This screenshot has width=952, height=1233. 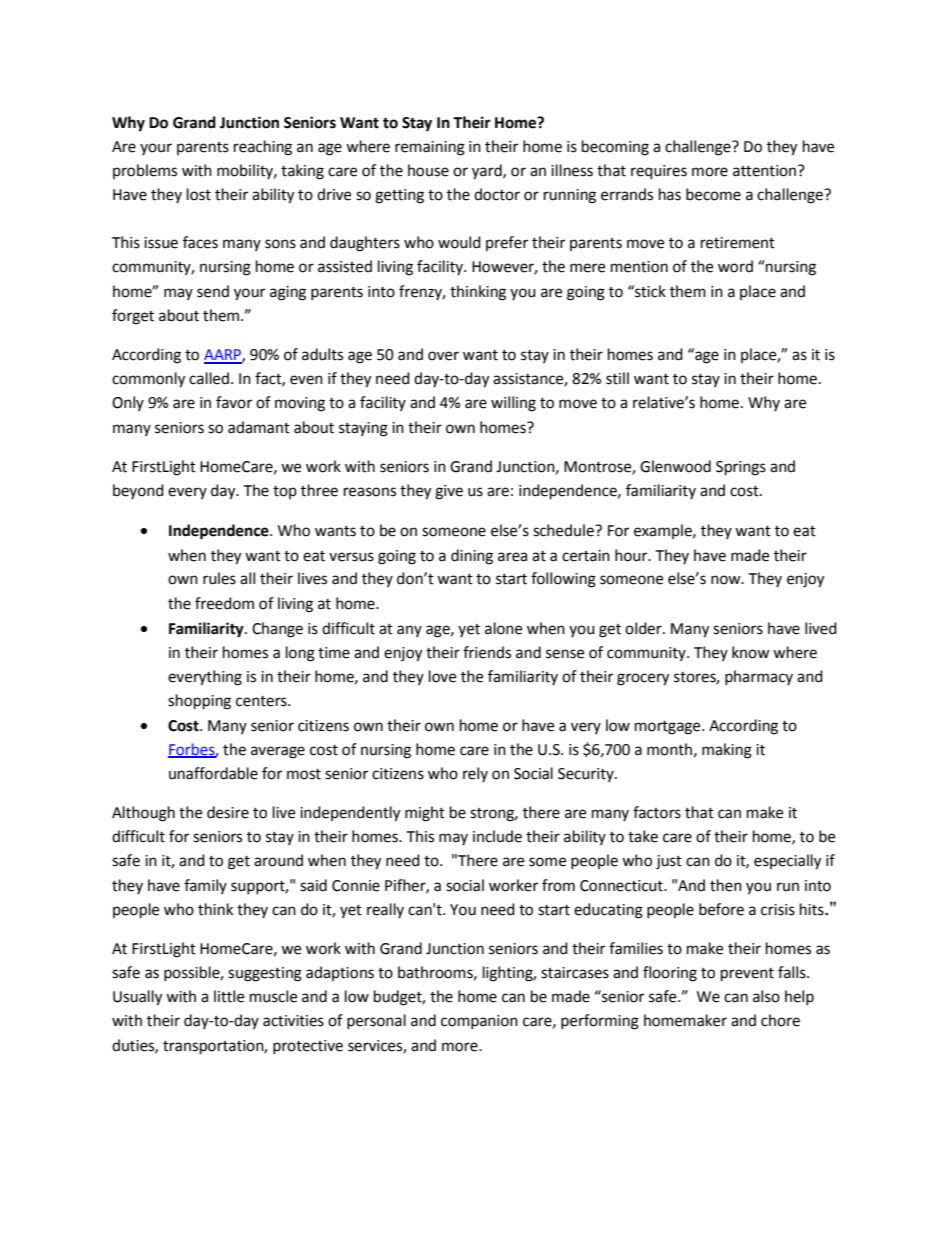 I want to click on alone, so click(x=503, y=628).
